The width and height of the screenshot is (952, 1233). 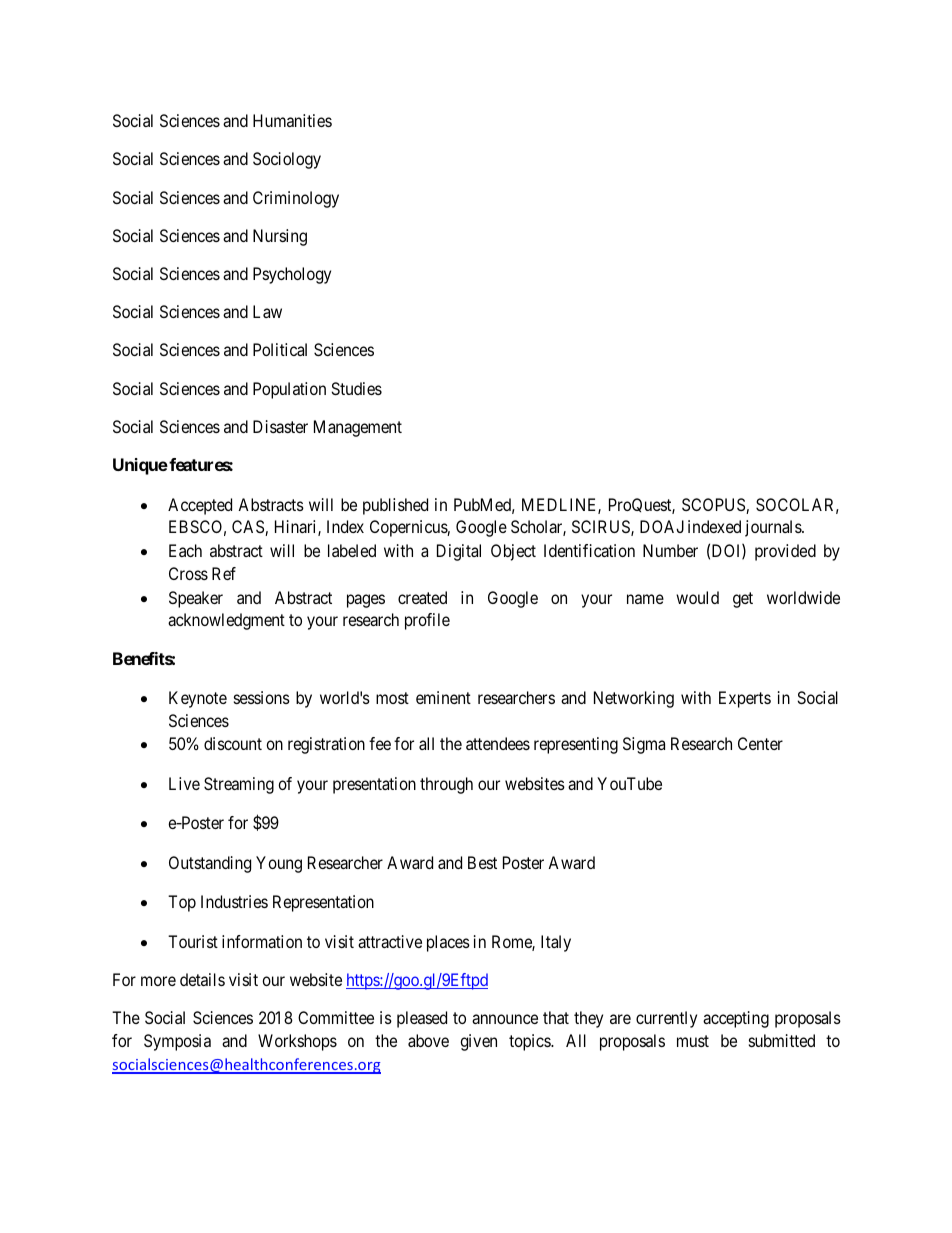 What do you see at coordinates (200, 506) in the screenshot?
I see `Accepted` at bounding box center [200, 506].
